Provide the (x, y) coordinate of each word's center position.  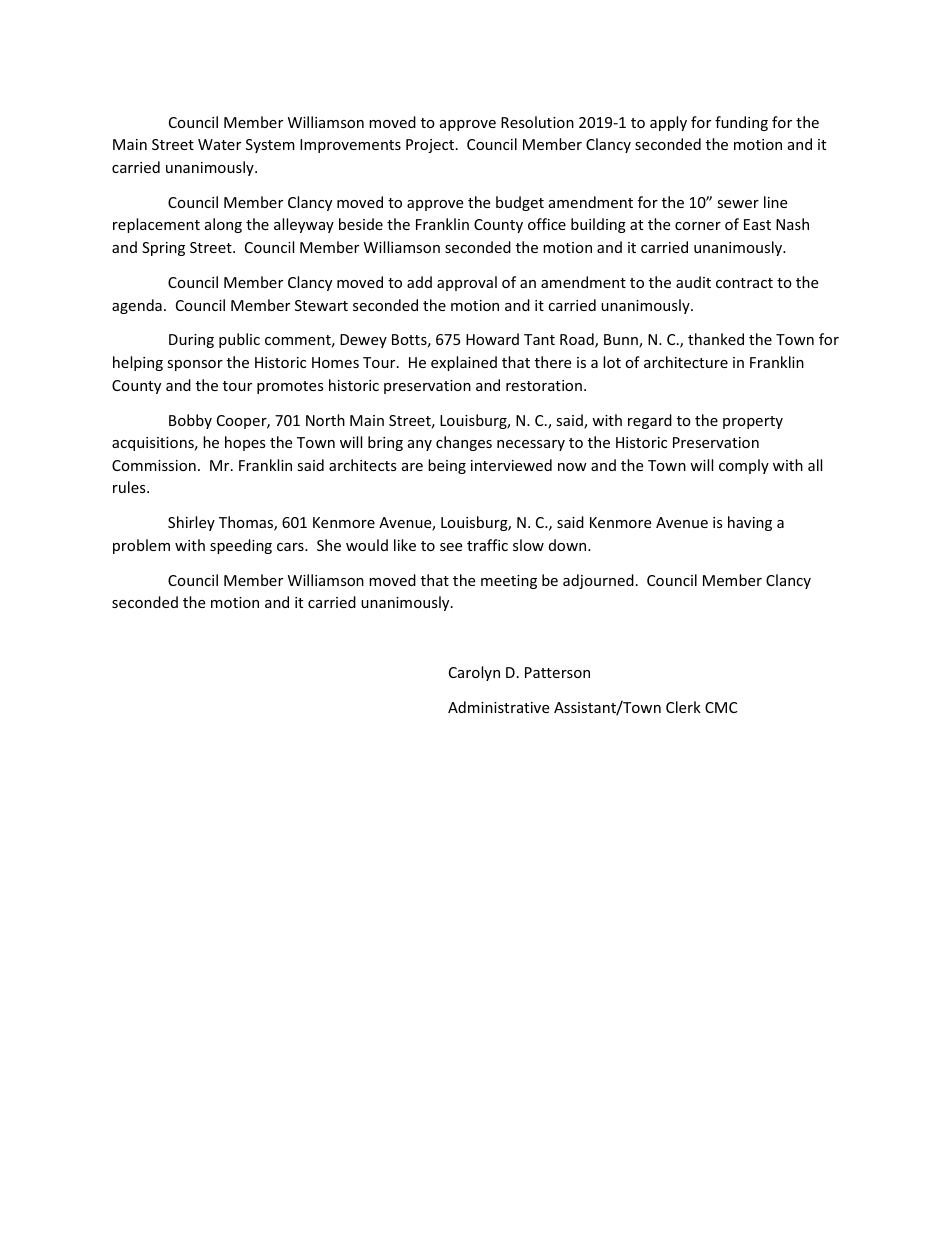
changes (464, 443)
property (753, 422)
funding (741, 123)
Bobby (190, 421)
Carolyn (474, 673)
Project (431, 146)
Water (219, 144)
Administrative (498, 707)
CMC (721, 707)
